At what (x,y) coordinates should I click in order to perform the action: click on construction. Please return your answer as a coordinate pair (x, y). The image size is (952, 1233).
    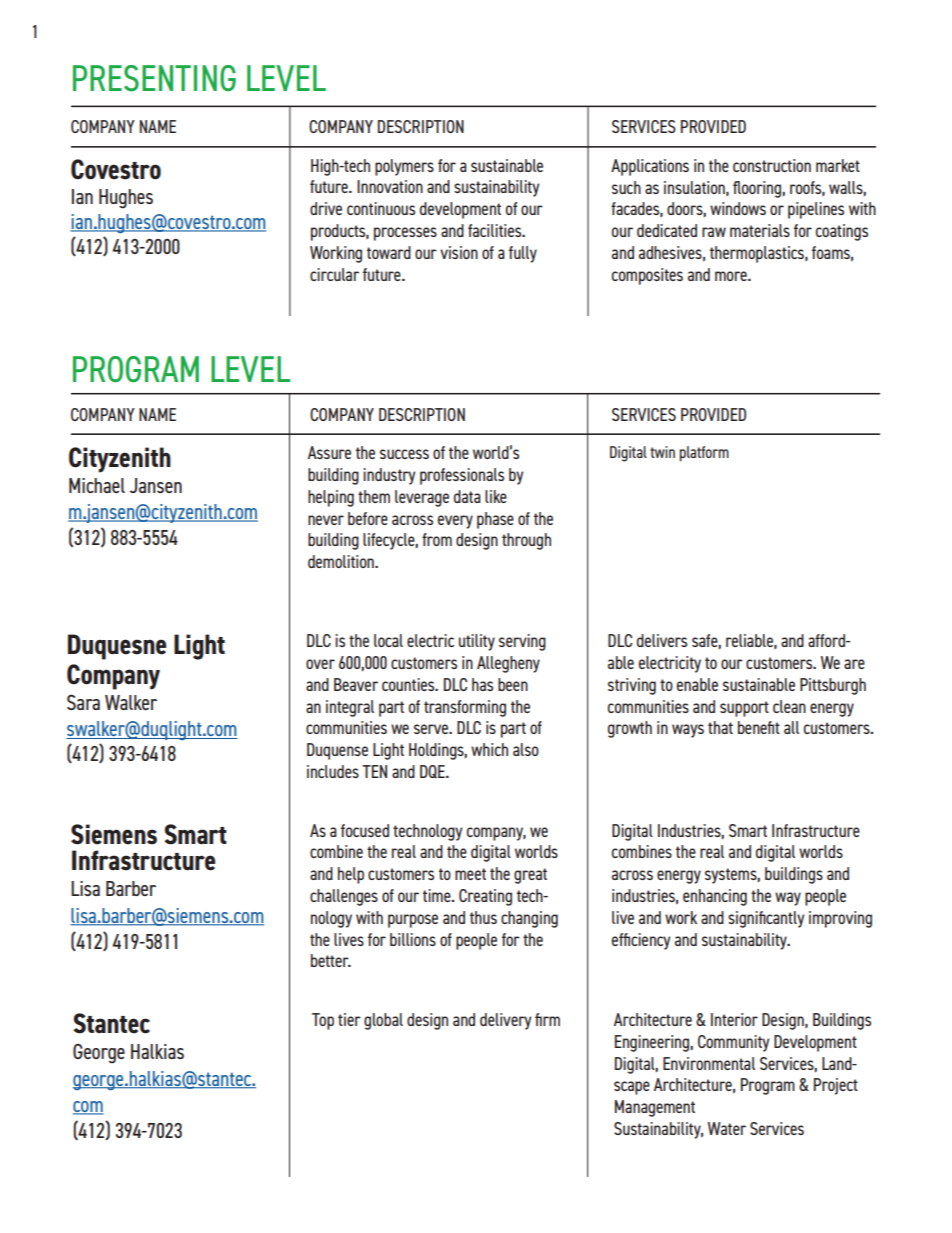
    Looking at the image, I should click on (772, 165).
